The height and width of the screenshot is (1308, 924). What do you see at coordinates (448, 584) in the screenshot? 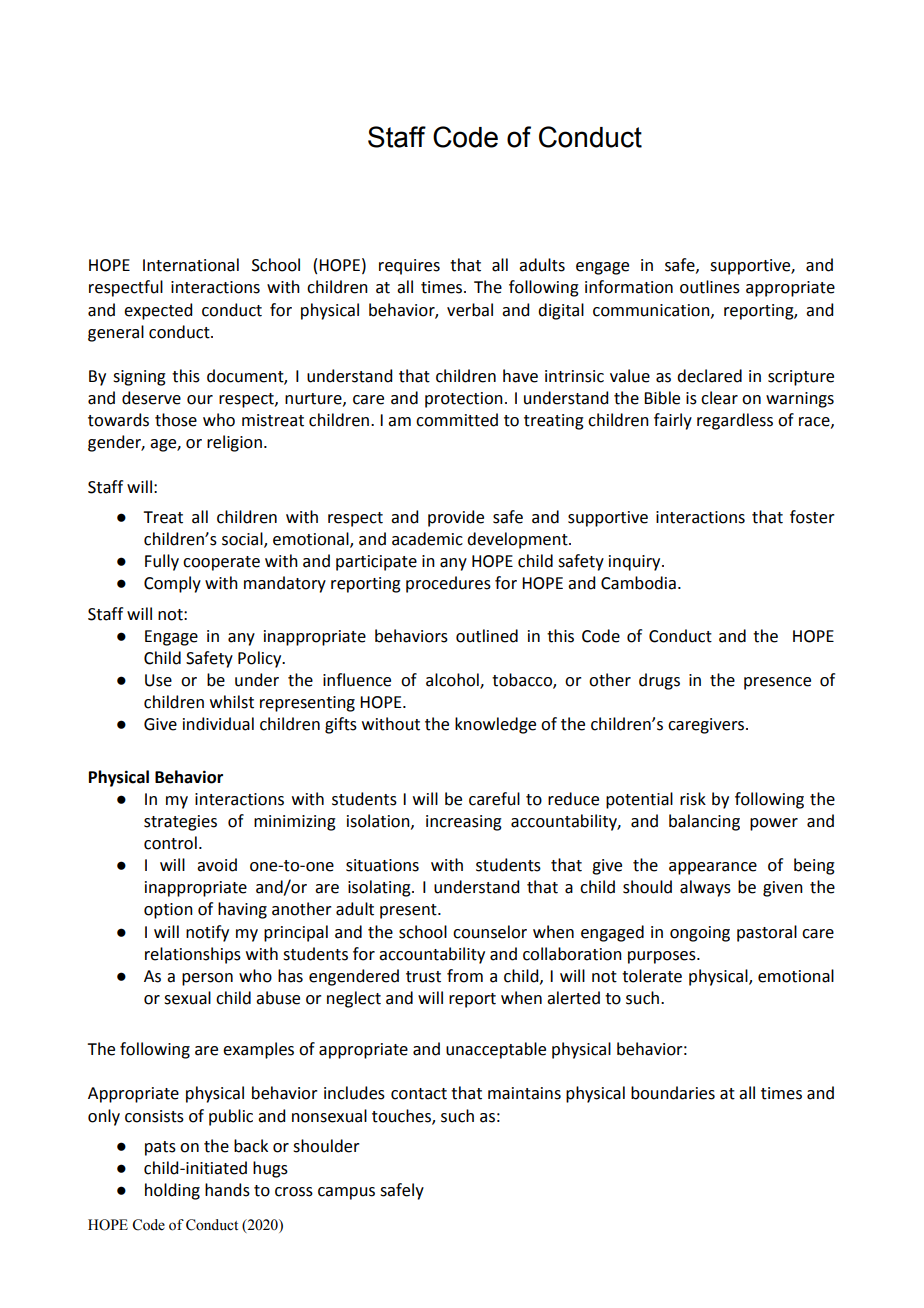
I see `procedures` at bounding box center [448, 584].
